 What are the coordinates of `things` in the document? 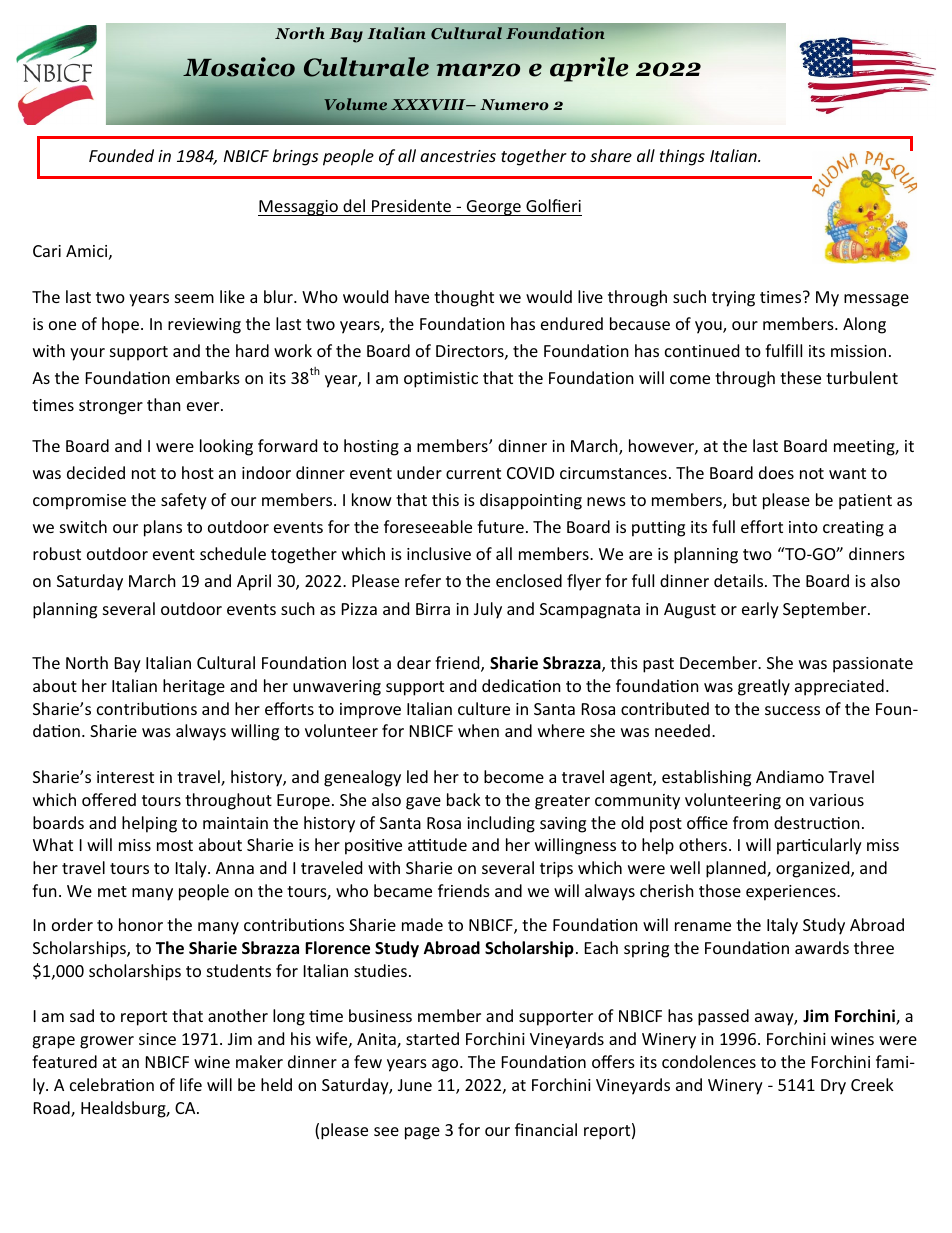 It's located at (682, 157).
